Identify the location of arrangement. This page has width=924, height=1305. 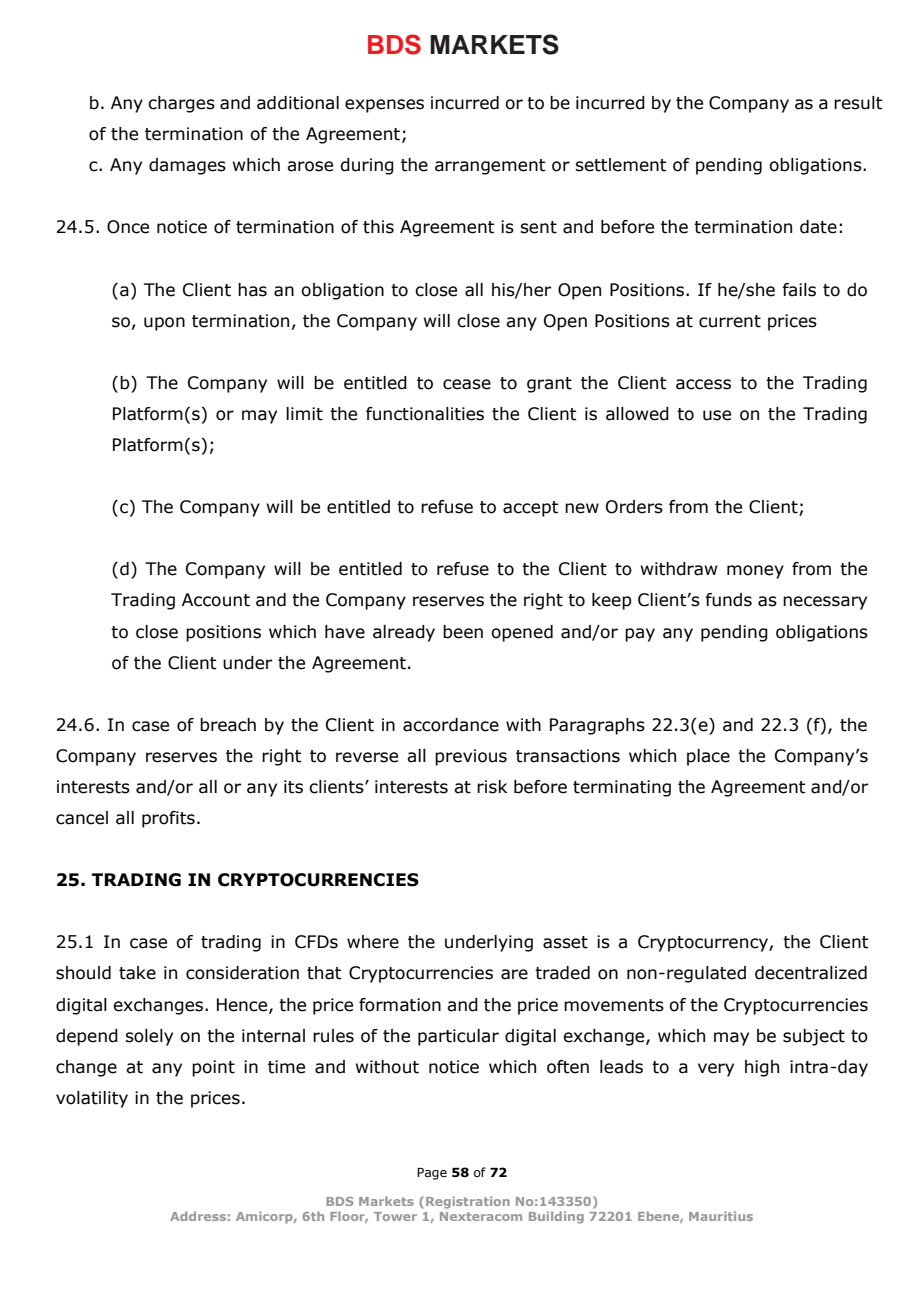
(490, 167).
